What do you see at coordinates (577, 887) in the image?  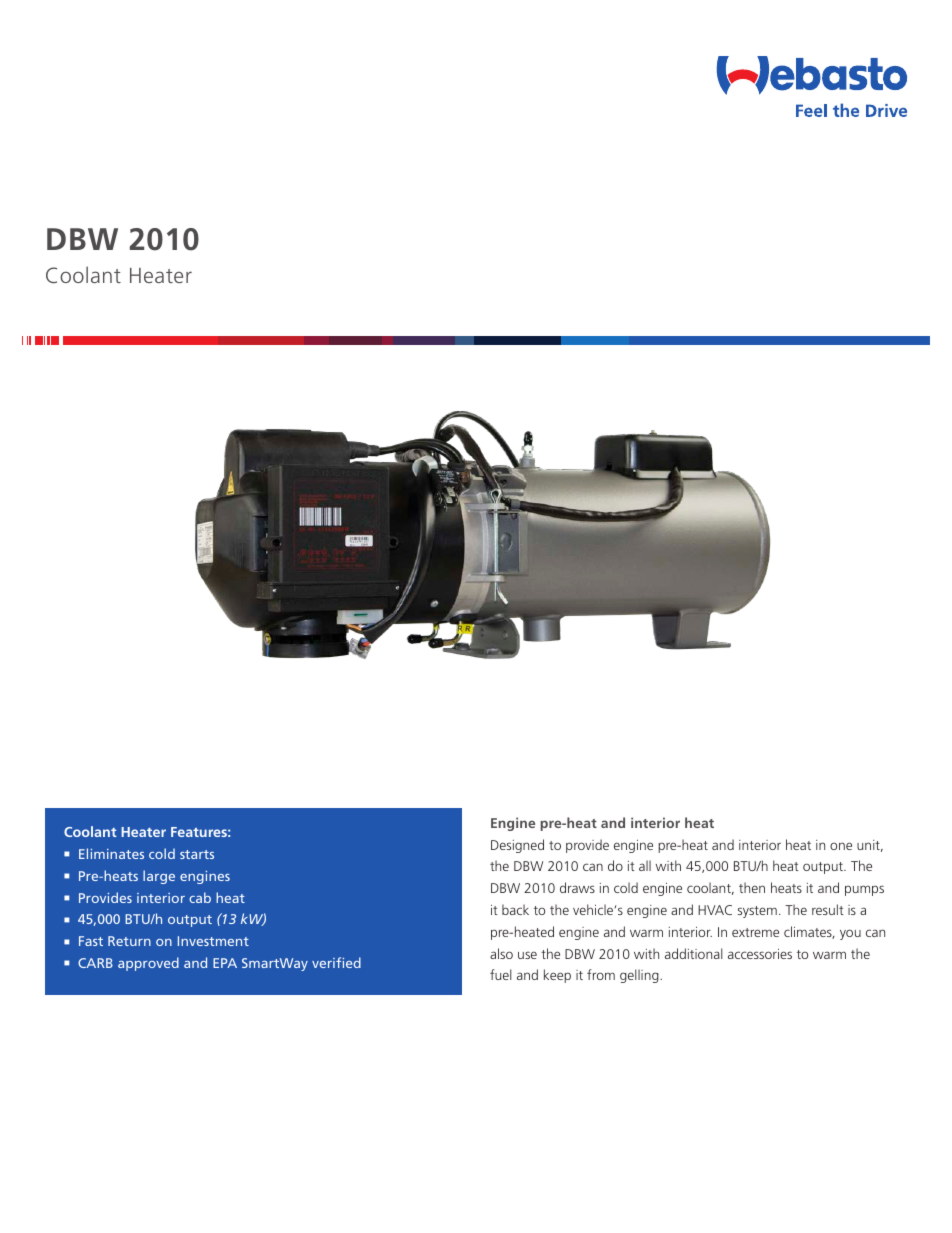 I see `draws` at bounding box center [577, 887].
